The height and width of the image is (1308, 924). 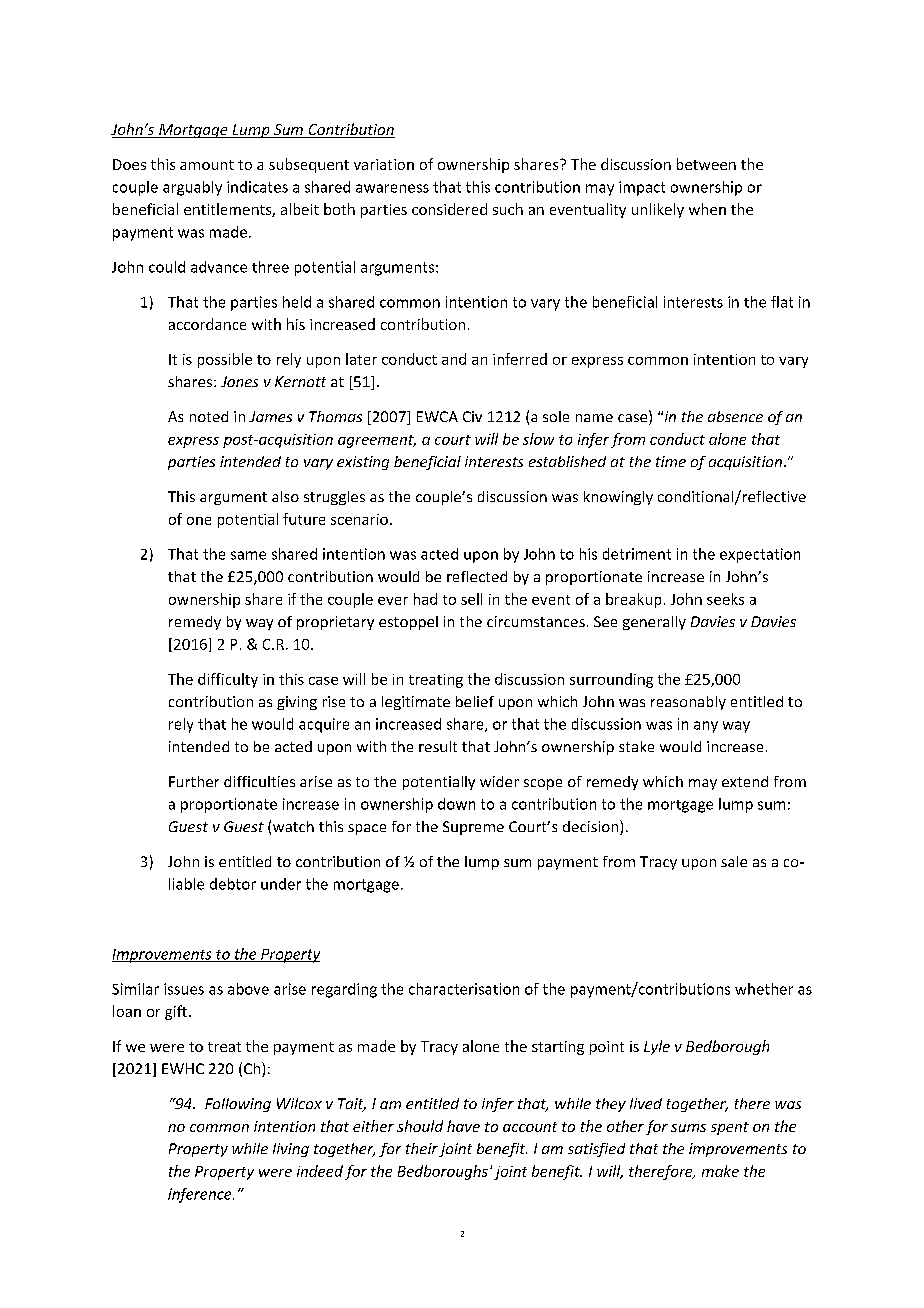 I want to click on sums, so click(x=688, y=1128).
